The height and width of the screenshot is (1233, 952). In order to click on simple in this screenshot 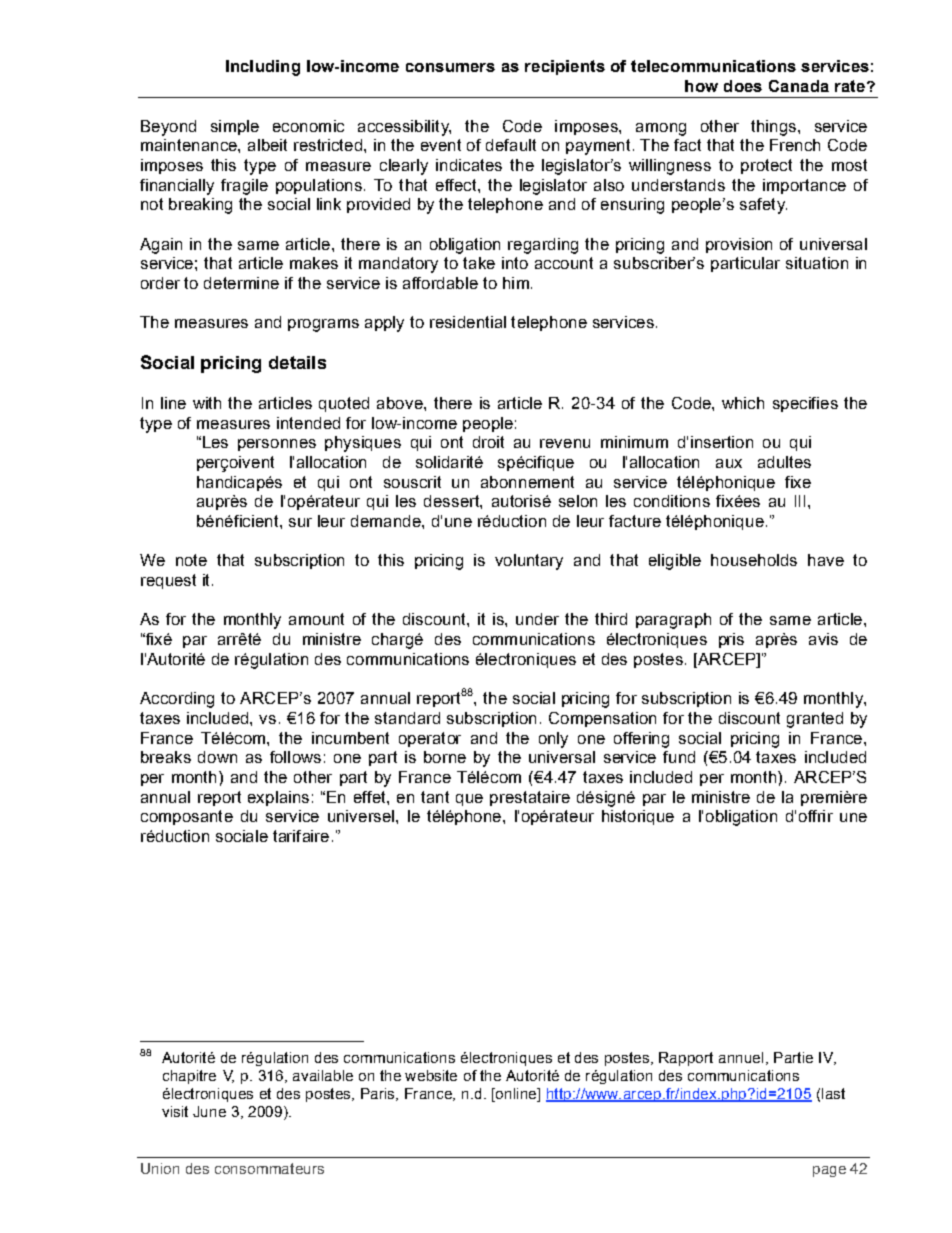, I will do `click(235, 127)`.
